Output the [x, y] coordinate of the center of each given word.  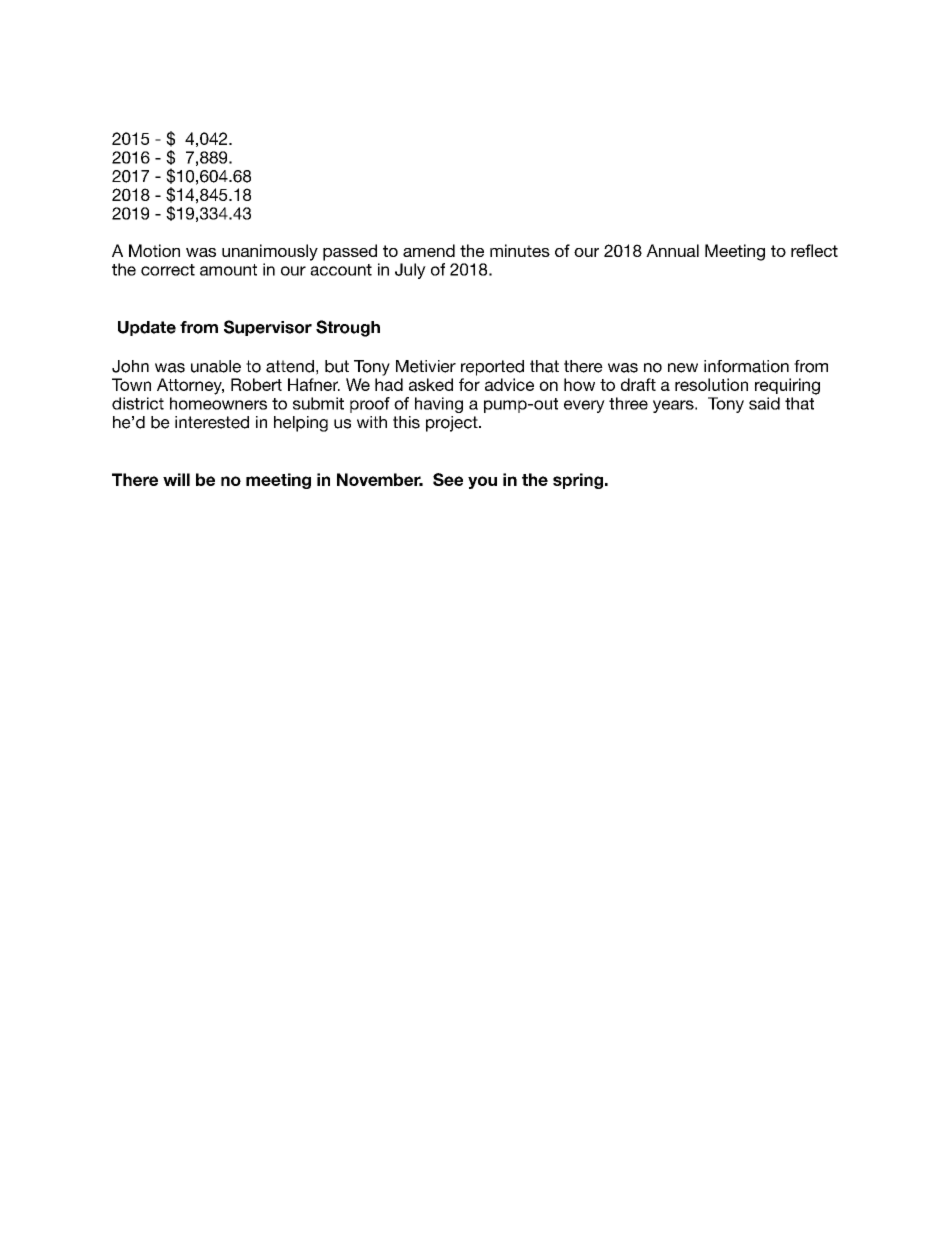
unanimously [270, 252]
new [683, 368]
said [764, 403]
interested [212, 422]
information [746, 366]
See [448, 479]
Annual [672, 250]
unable [216, 366]
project [453, 424]
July [410, 271]
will [176, 479]
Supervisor [268, 328]
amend [429, 250]
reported [492, 368]
